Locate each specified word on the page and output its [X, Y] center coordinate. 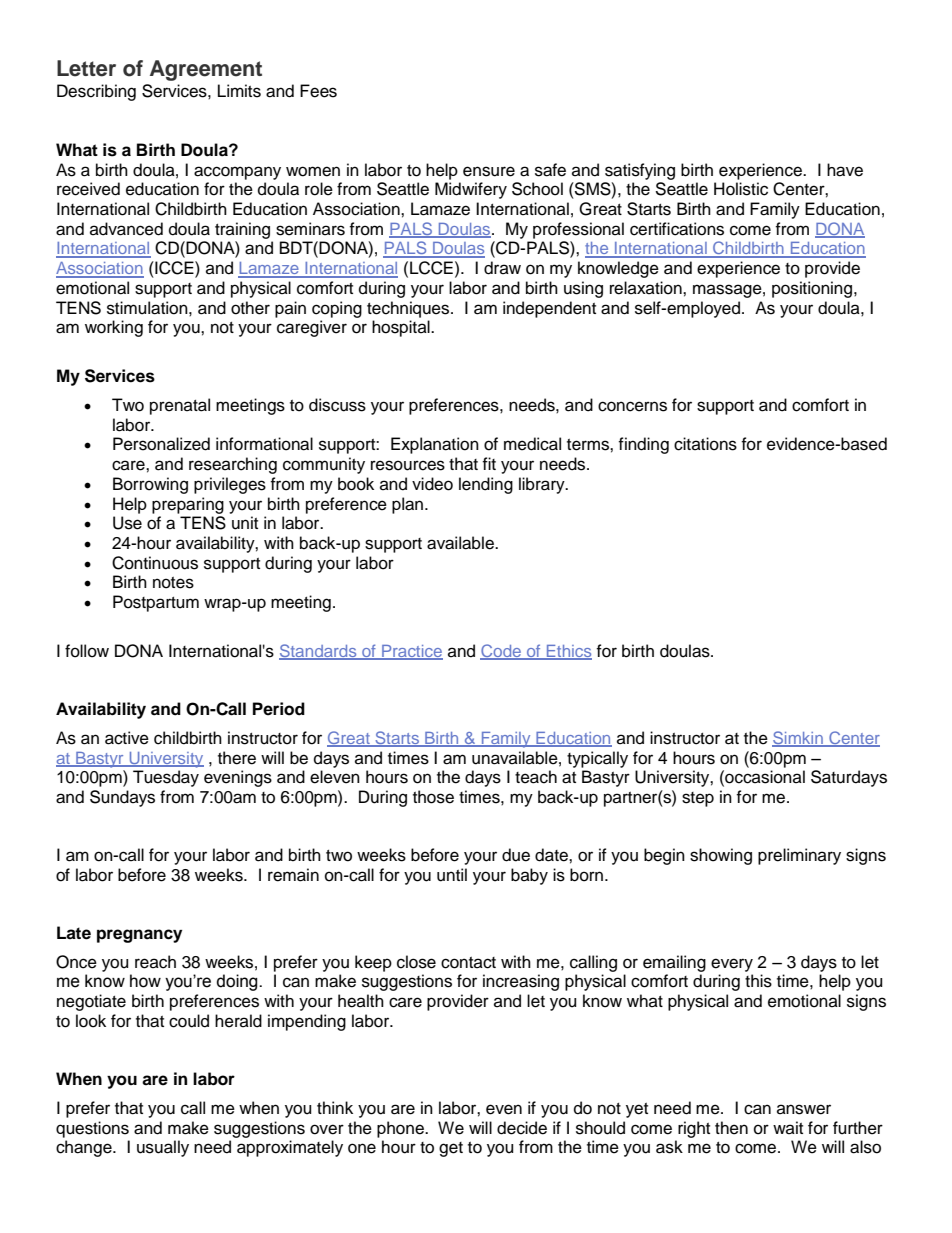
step [698, 799]
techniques [409, 309]
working [114, 328]
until [452, 875]
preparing [188, 505]
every [732, 965]
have [845, 170]
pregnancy [139, 936]
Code [502, 652]
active [127, 738]
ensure [489, 171]
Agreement [206, 70]
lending [486, 485]
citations [705, 444]
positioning [813, 289]
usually [163, 1148]
